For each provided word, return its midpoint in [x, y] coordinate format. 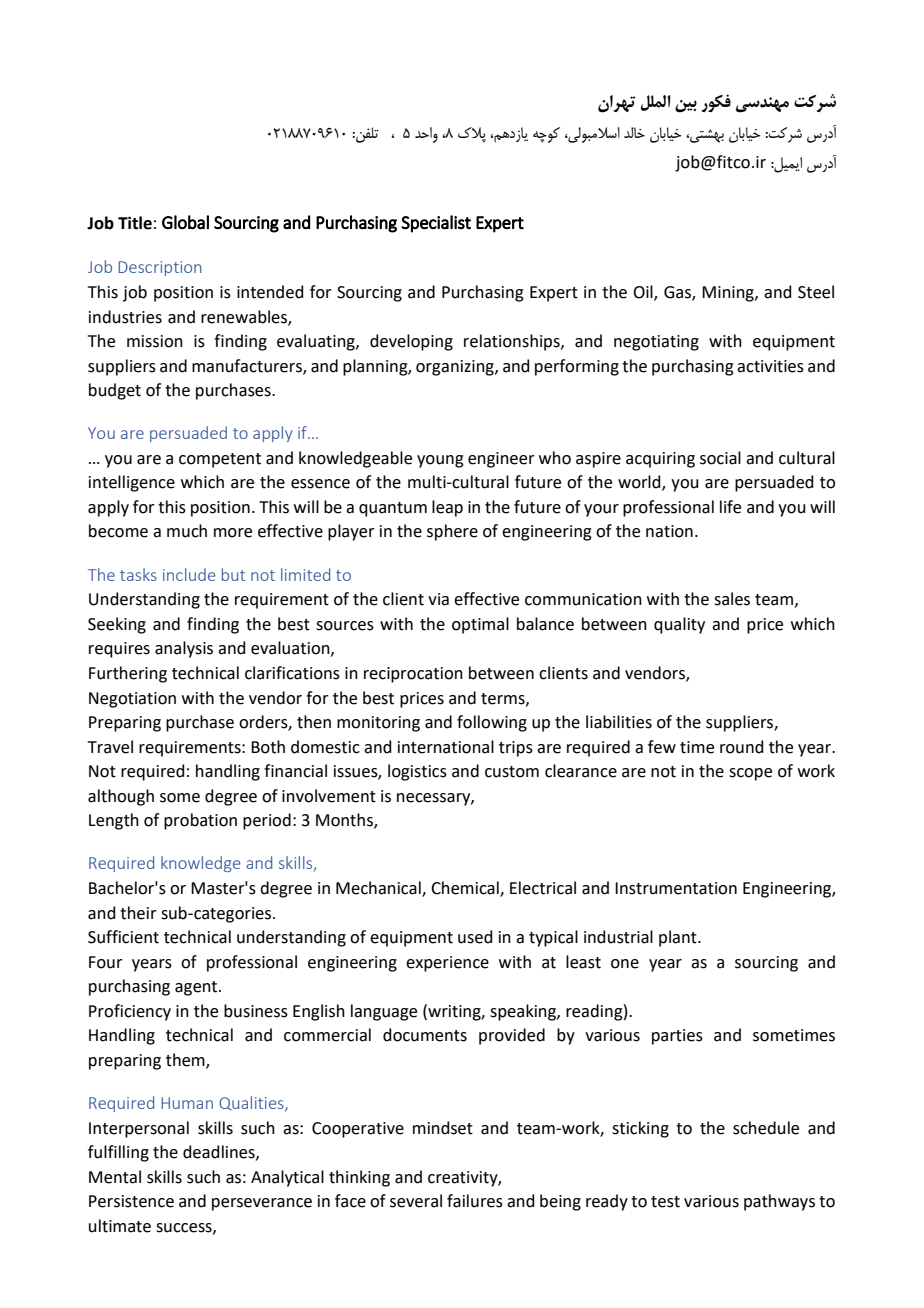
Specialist [436, 224]
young [440, 461]
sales [732, 599]
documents [425, 1035]
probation [200, 821]
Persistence [131, 1201]
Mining [729, 294]
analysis [184, 649]
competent [220, 460]
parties [677, 1037]
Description [159, 268]
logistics [417, 772]
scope [750, 774]
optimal [480, 625]
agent [197, 988]
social [720, 458]
